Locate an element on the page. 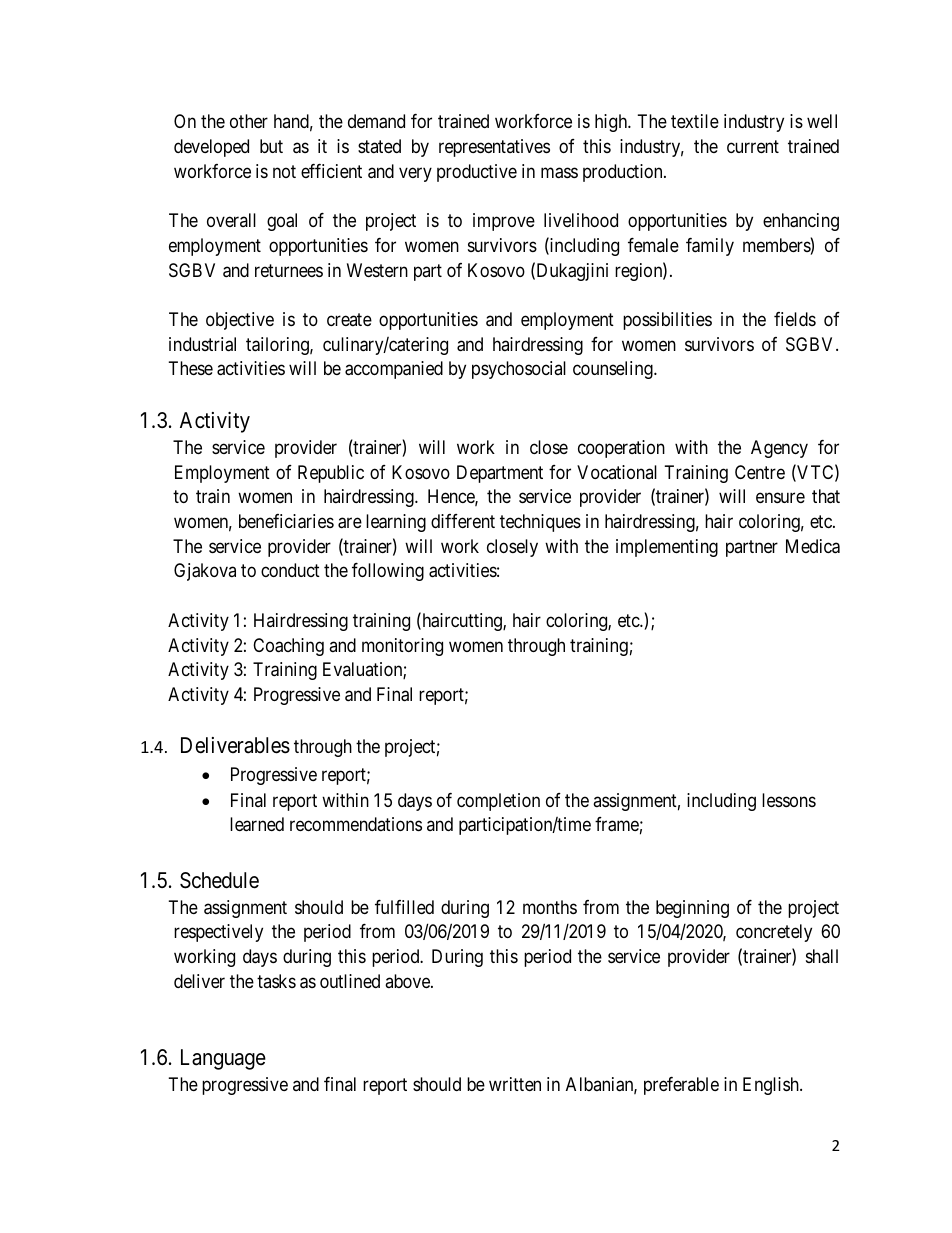 The image size is (952, 1233). written is located at coordinates (515, 1084).
